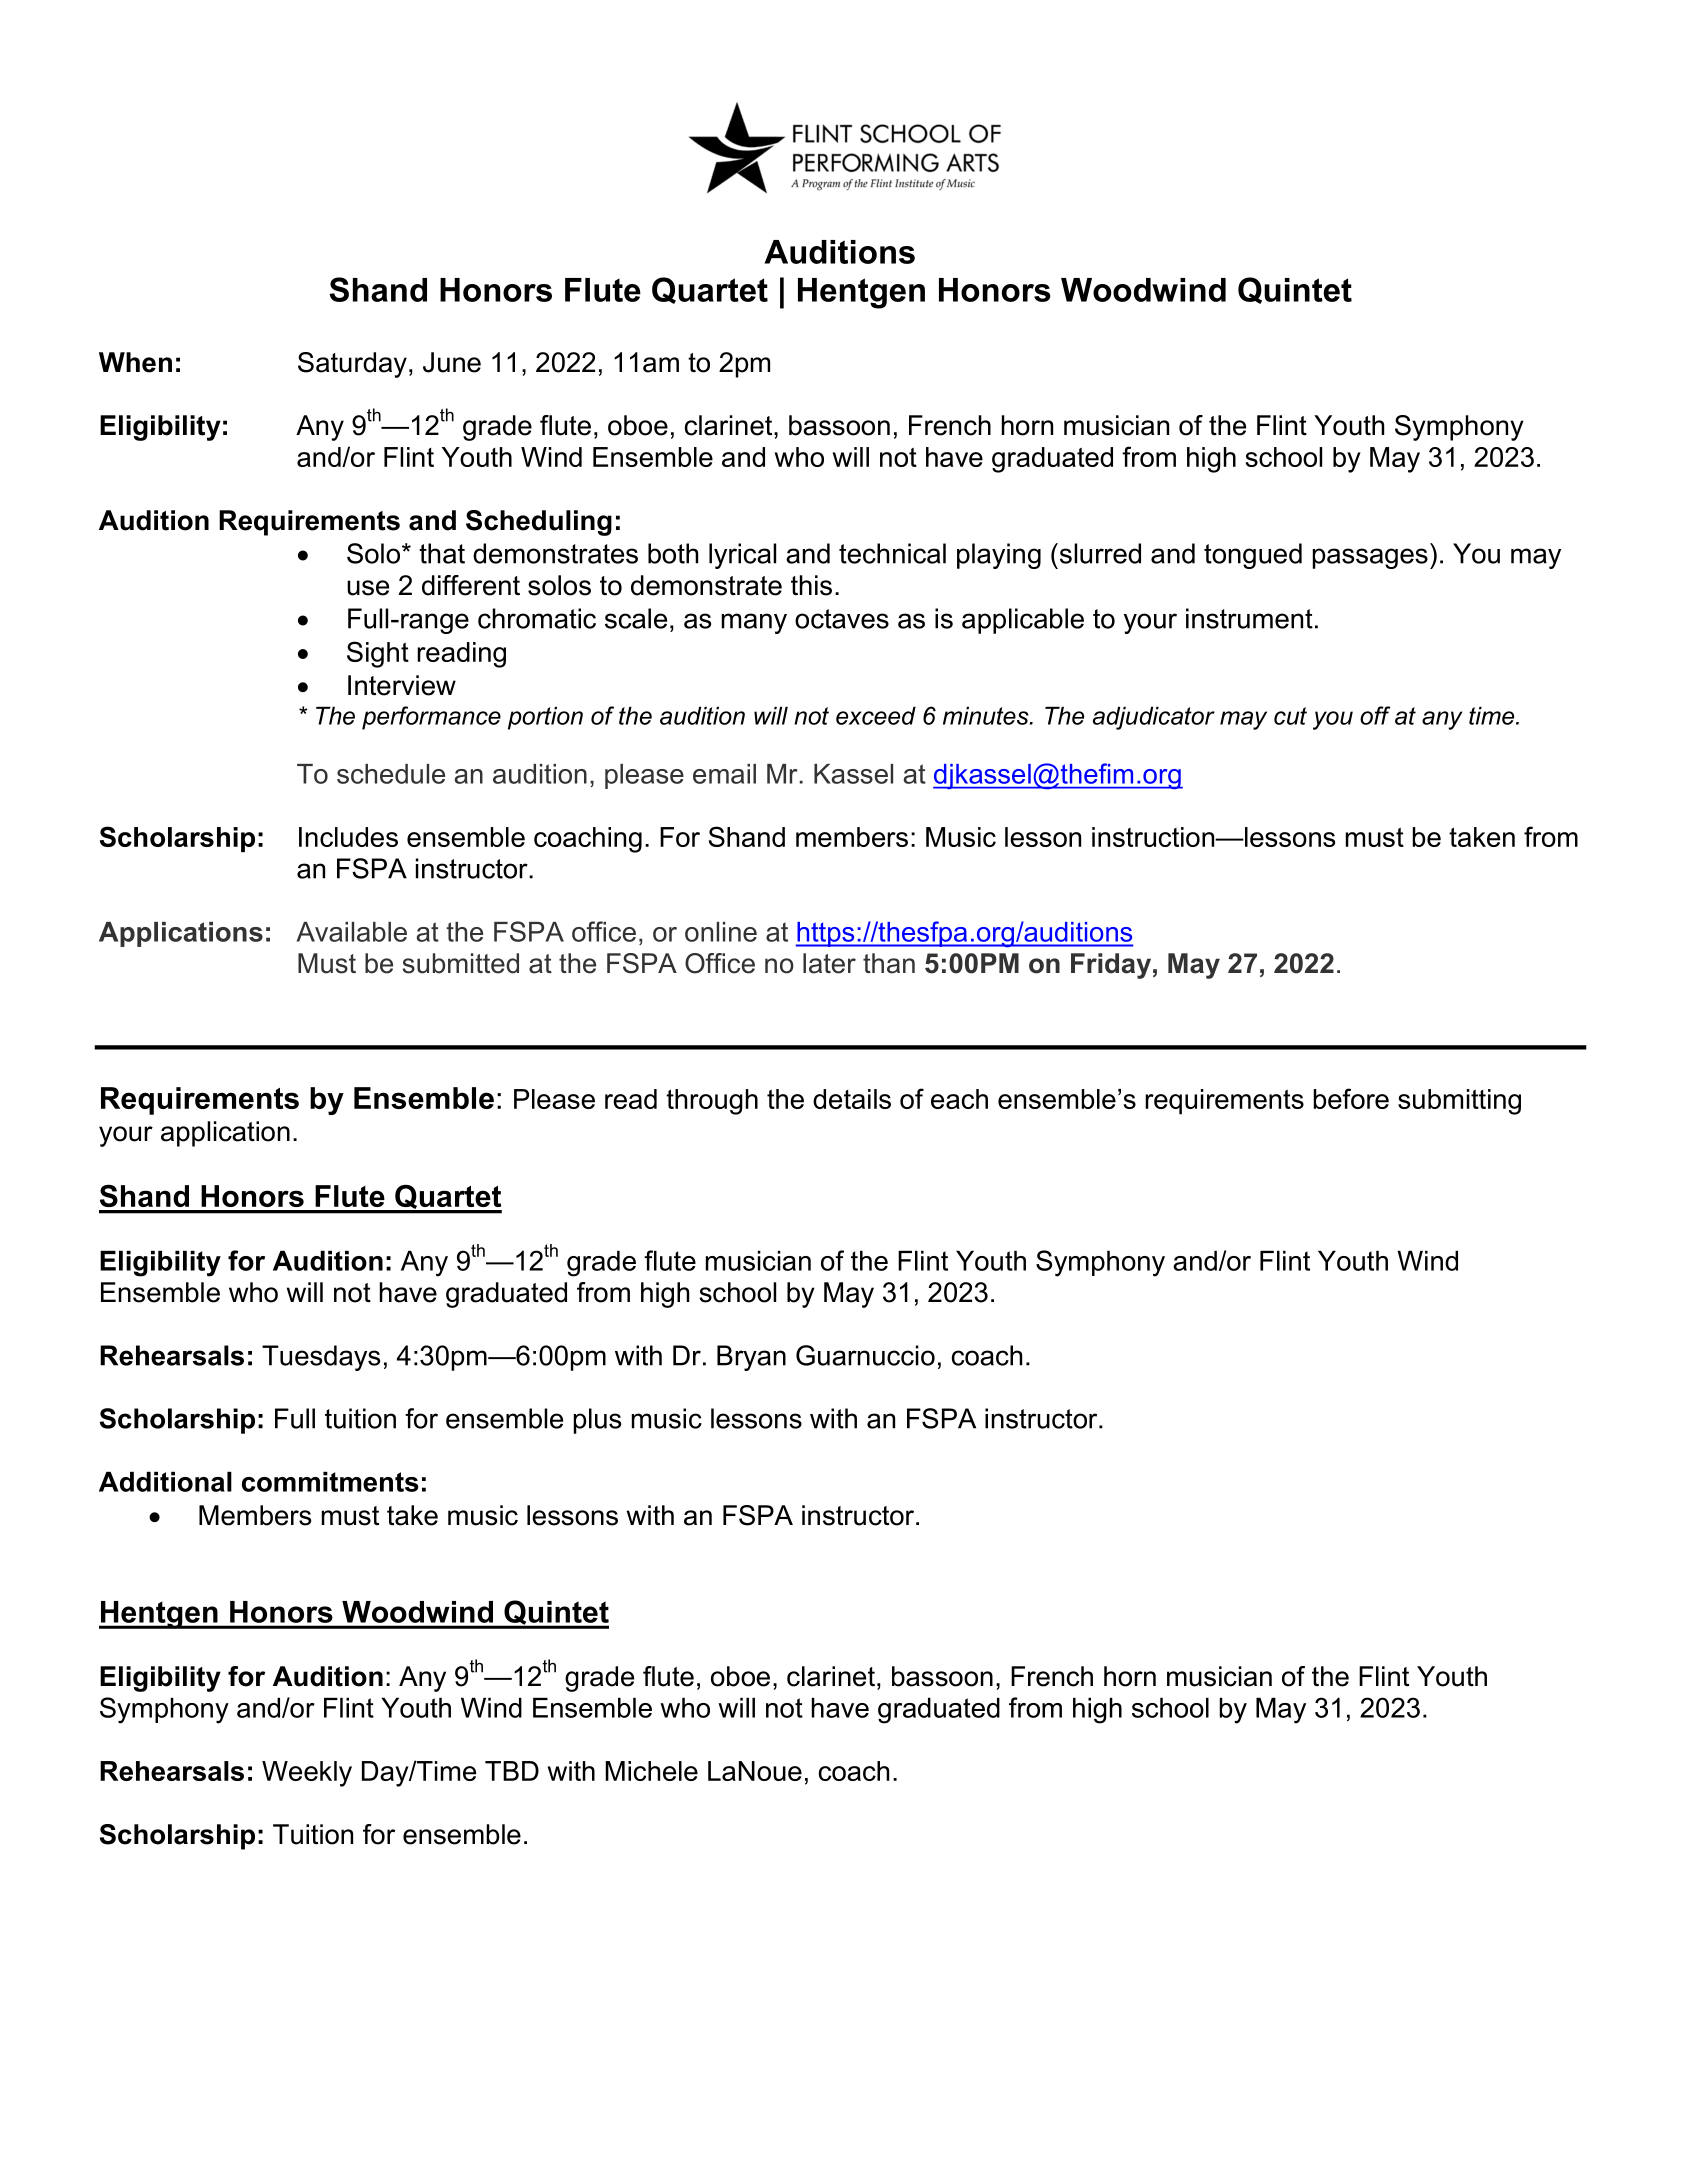 The width and height of the image is (1681, 2175). I want to click on Weekly, so click(307, 1774).
